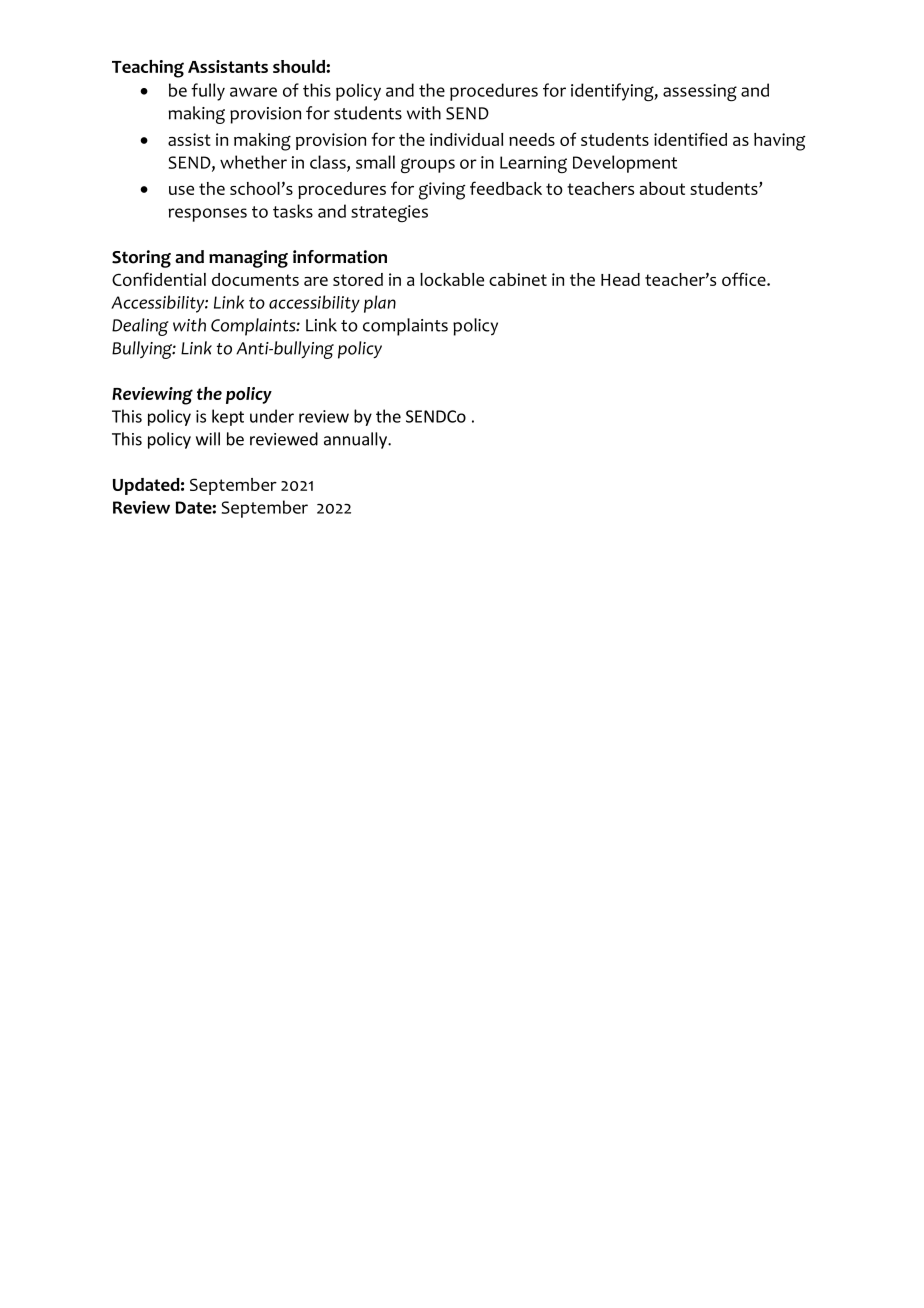 This screenshot has height=1308, width=924. What do you see at coordinates (272, 416) in the screenshot?
I see `under` at bounding box center [272, 416].
